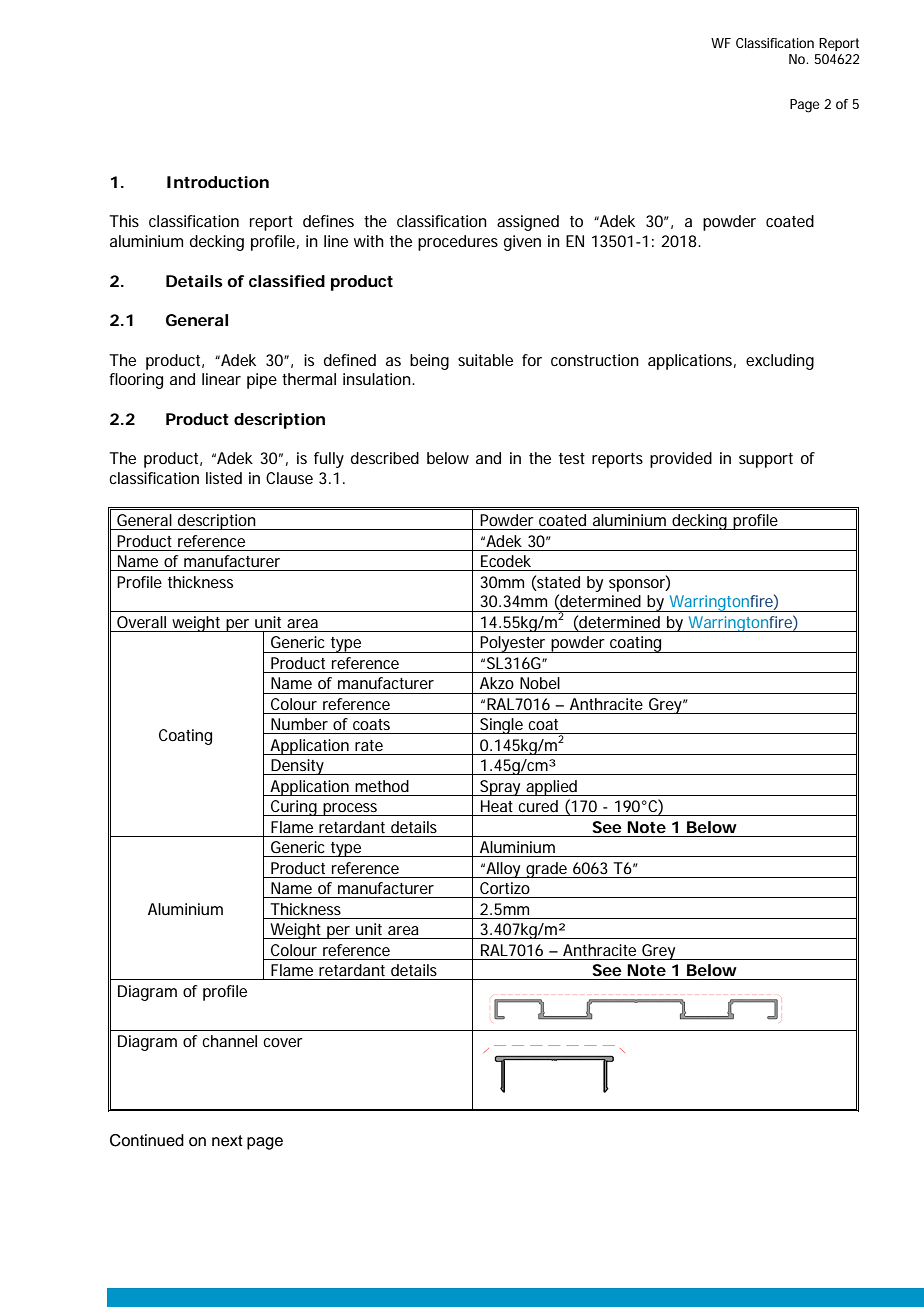 This screenshot has height=1307, width=924. What do you see at coordinates (283, 1042) in the screenshot?
I see `cover` at bounding box center [283, 1042].
